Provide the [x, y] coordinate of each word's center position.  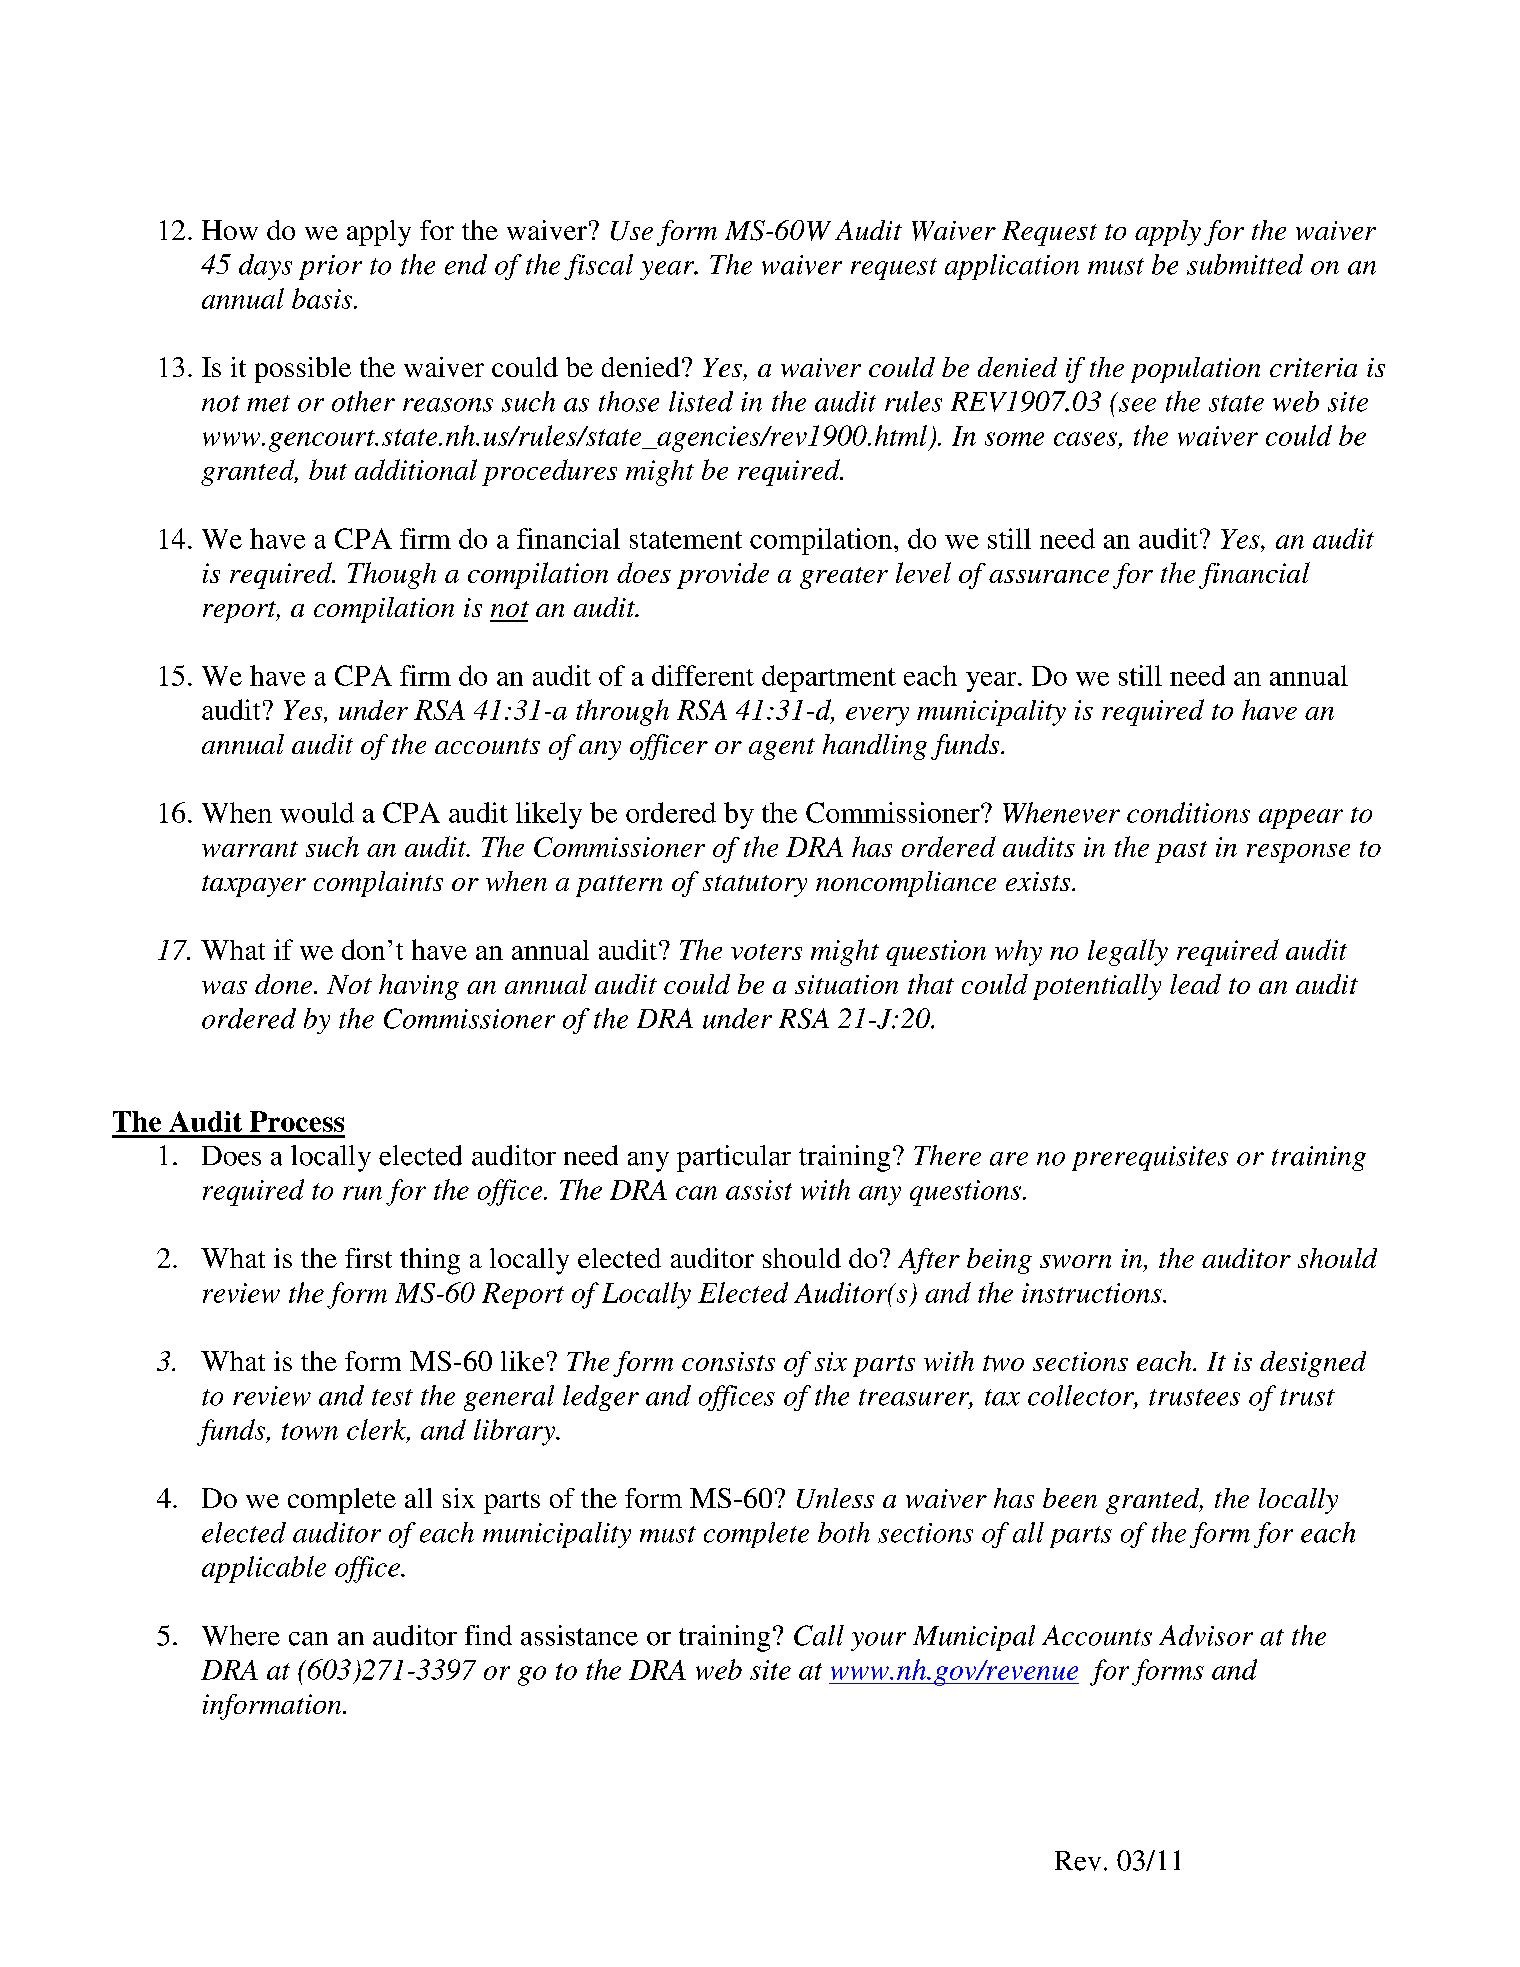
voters [766, 952]
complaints [378, 884]
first [368, 1258]
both [844, 1532]
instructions [1093, 1293]
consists [728, 1361]
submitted [1245, 264]
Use [632, 231]
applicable [264, 1569]
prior [330, 267]
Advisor [1206, 1635]
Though [392, 575]
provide [723, 576]
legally [1128, 952]
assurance [1049, 576]
